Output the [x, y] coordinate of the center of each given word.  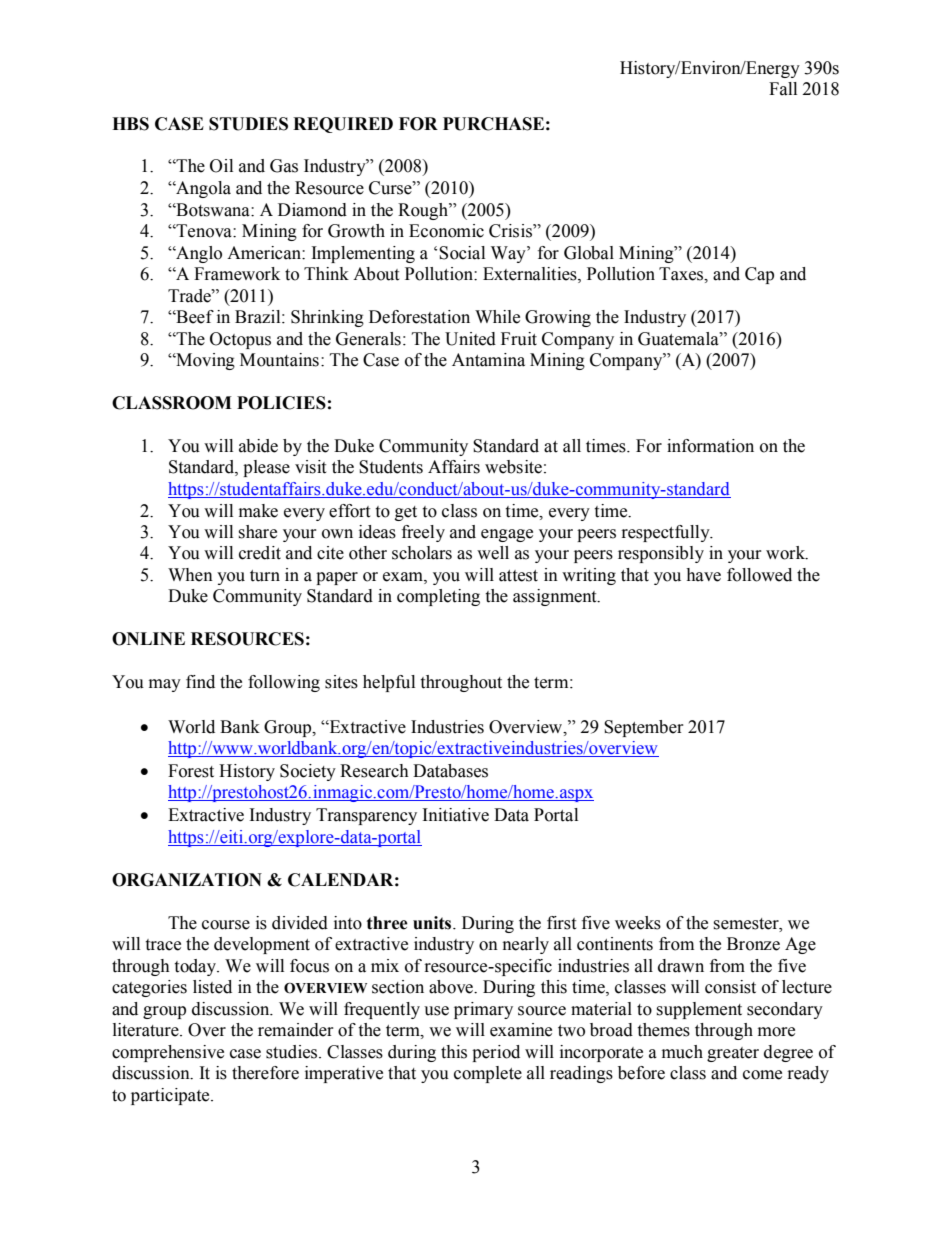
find [200, 682]
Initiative [456, 815]
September [644, 728]
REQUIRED [343, 125]
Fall [783, 89]
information [710, 446]
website [513, 467]
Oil [221, 166]
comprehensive [168, 1053]
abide [258, 446]
